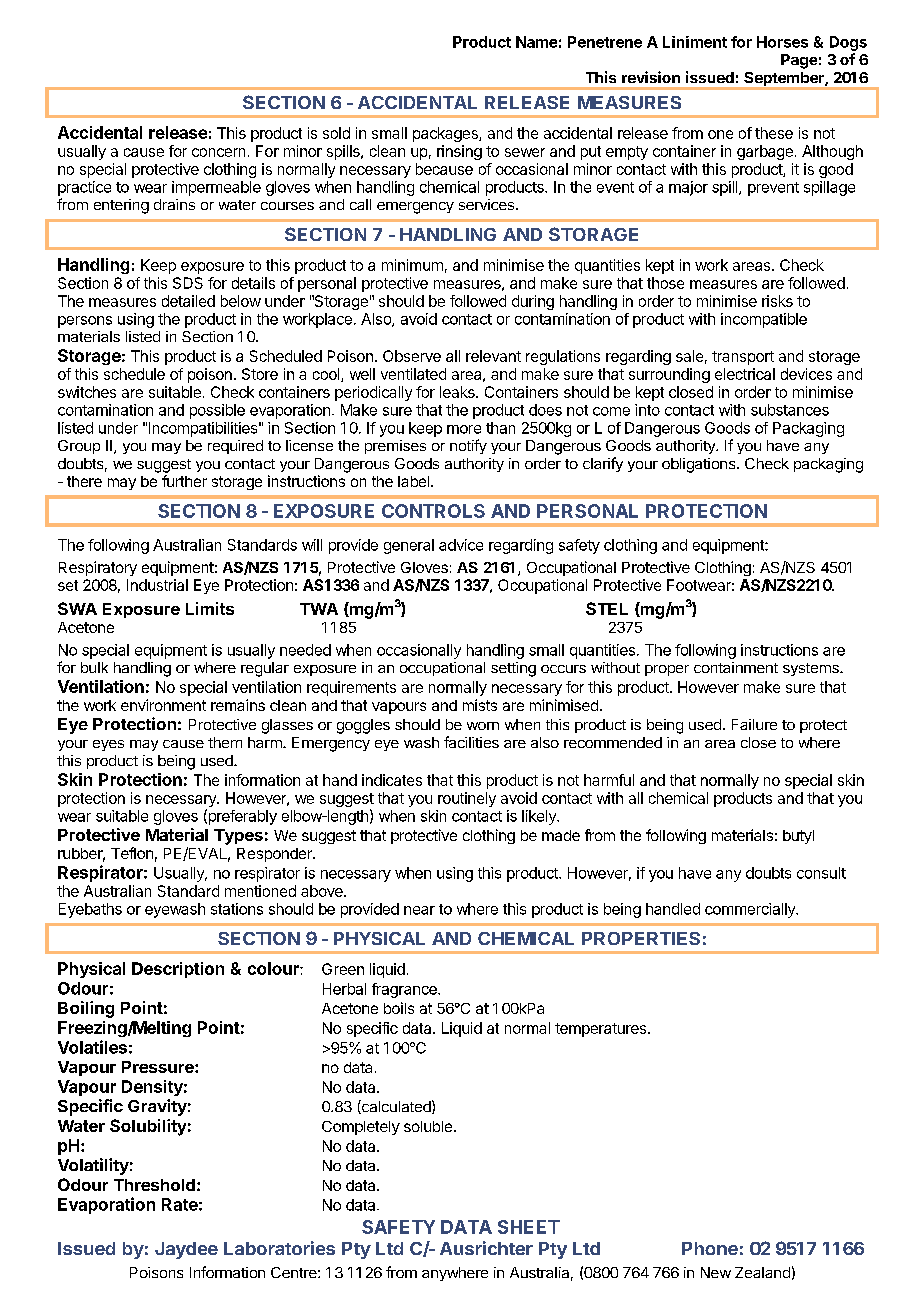  Describe the element at coordinates (762, 1272) in the image. I see `Zealand` at that location.
